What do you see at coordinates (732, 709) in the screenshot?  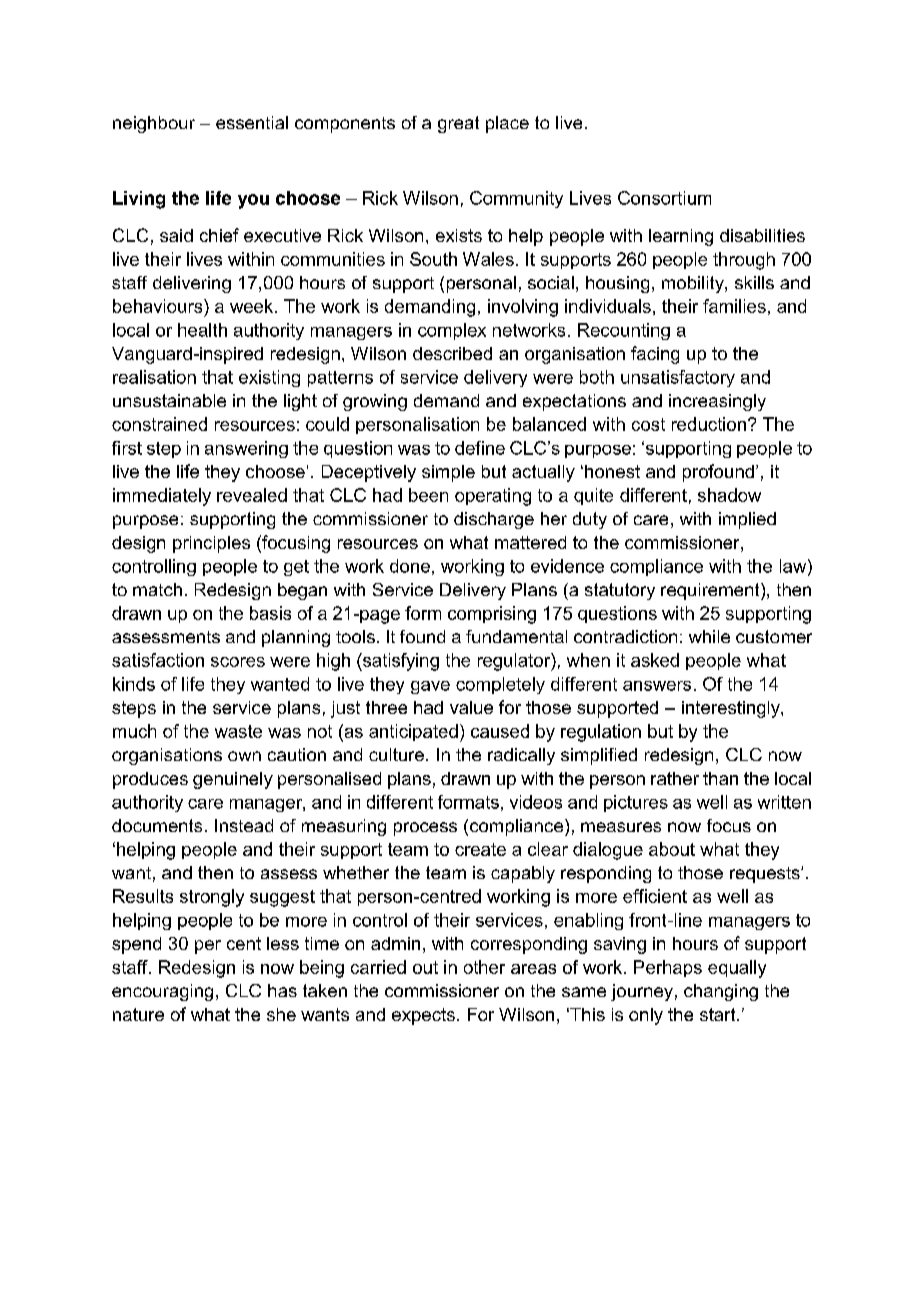 I see `interestingly` at bounding box center [732, 709].
